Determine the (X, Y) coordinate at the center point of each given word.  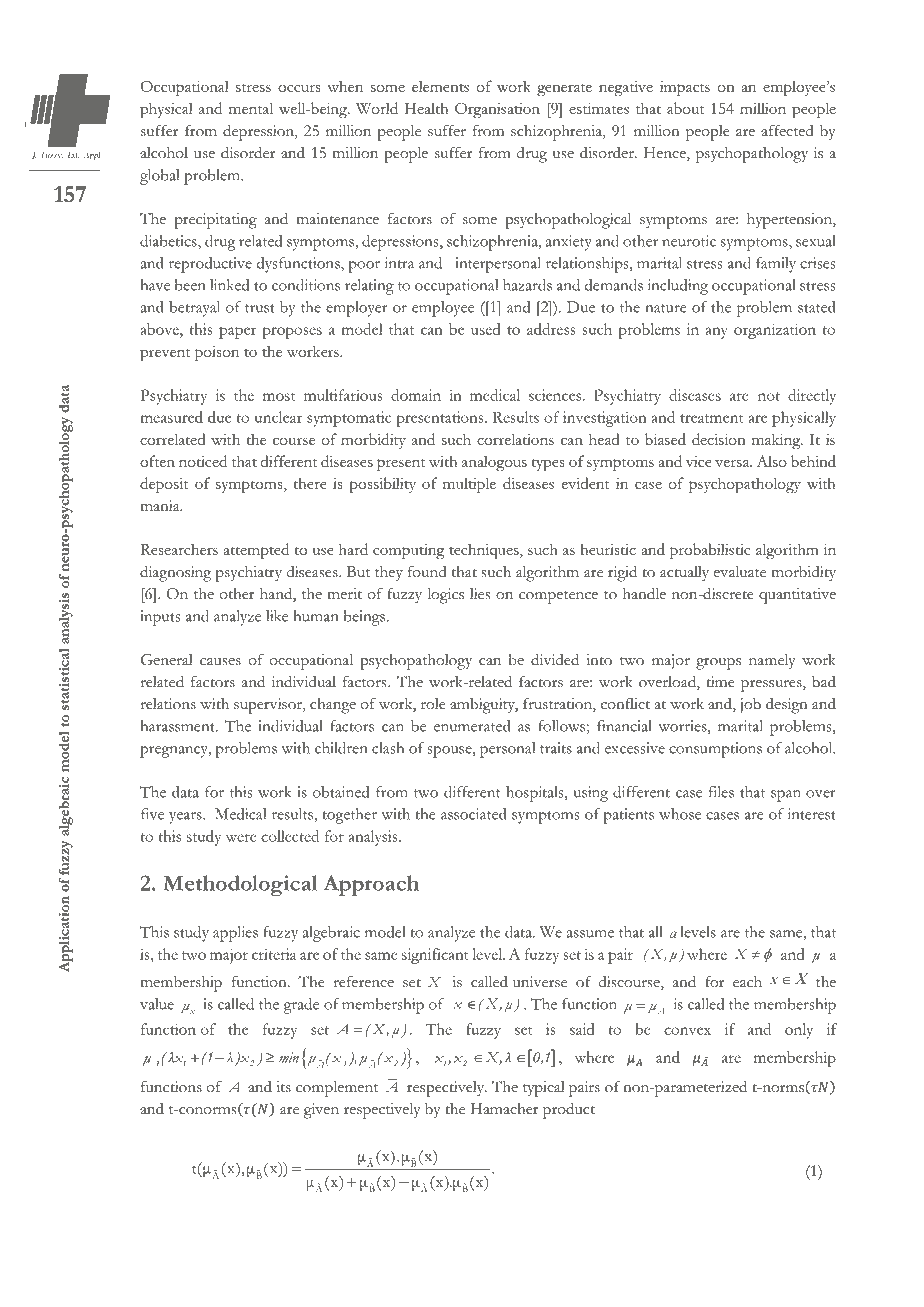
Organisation (497, 110)
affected (787, 131)
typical (544, 1089)
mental (251, 108)
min (289, 1057)
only (799, 1031)
